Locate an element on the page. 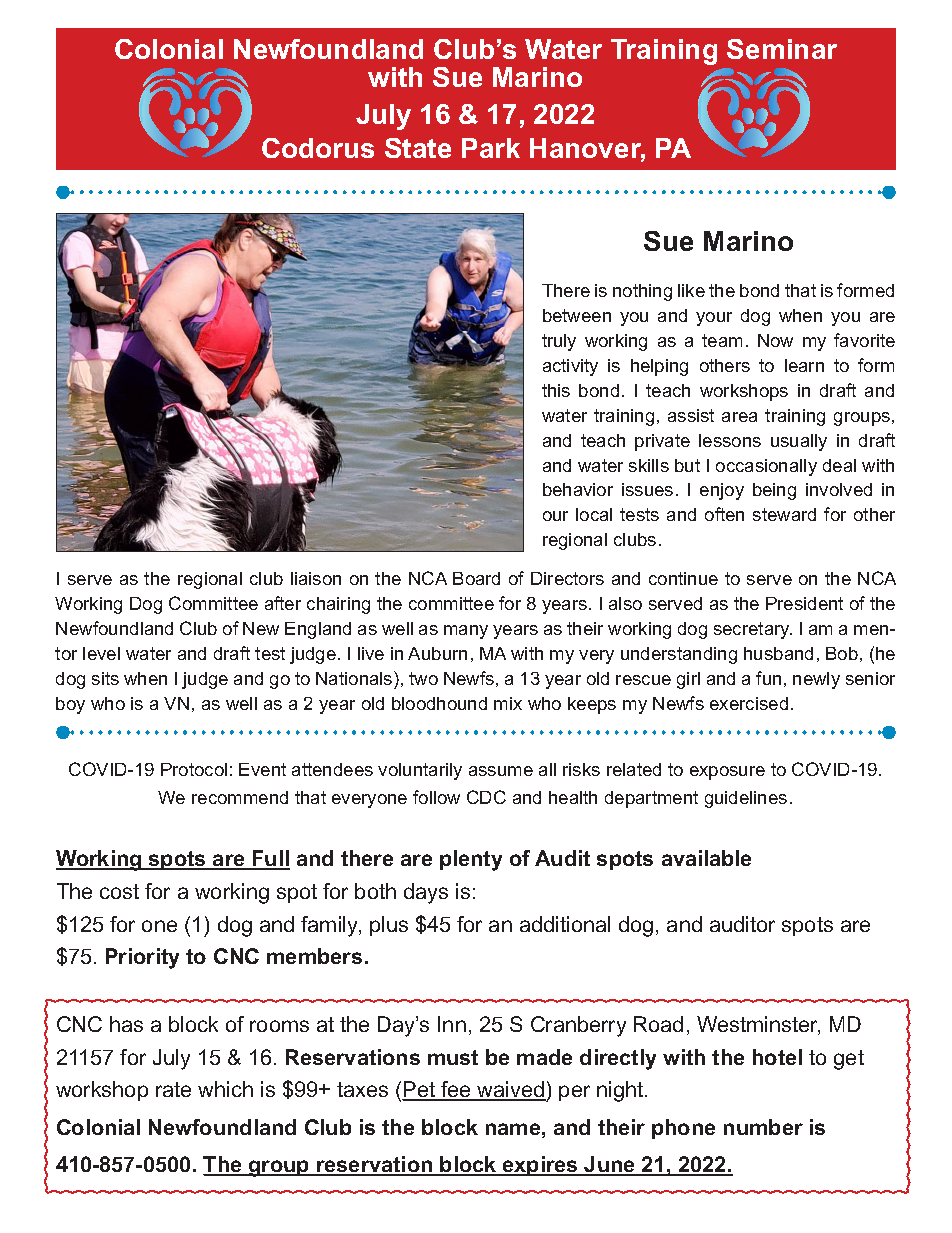  President is located at coordinates (804, 603).
